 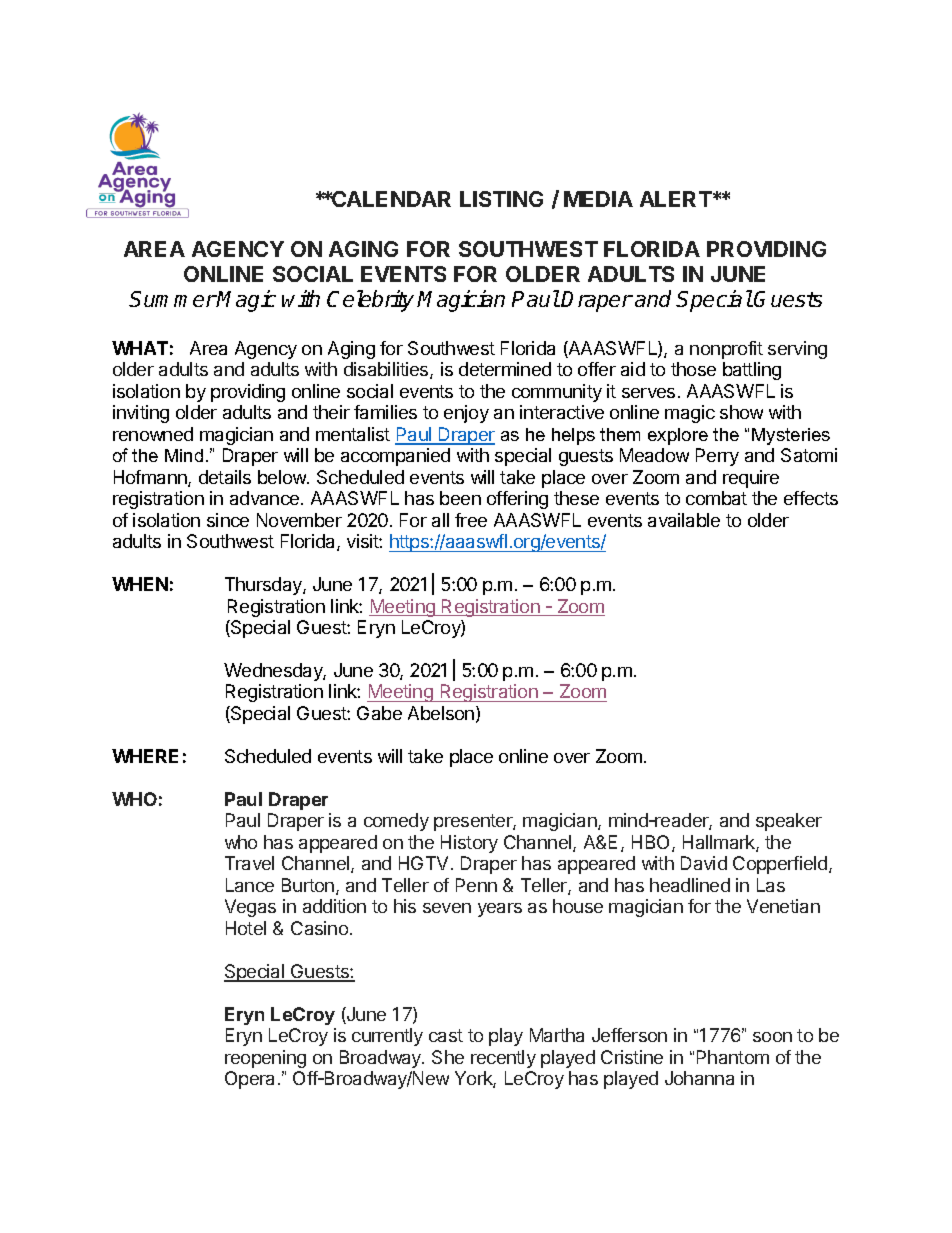 What do you see at coordinates (501, 199) in the page?
I see `LISTING` at bounding box center [501, 199].
